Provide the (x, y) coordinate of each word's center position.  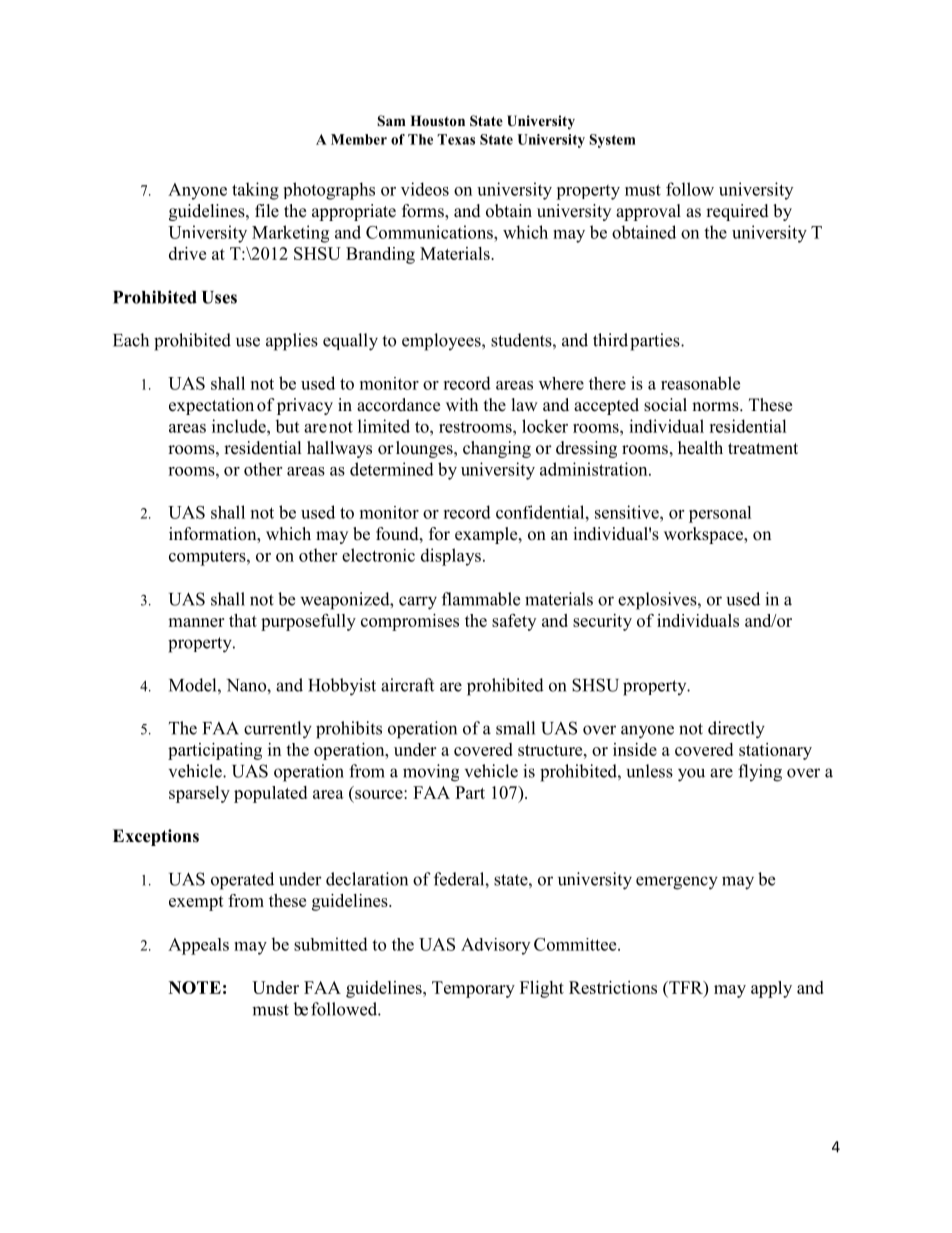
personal (720, 514)
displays (451, 557)
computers (208, 558)
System (612, 141)
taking (255, 191)
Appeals (198, 946)
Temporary (473, 989)
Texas (456, 139)
